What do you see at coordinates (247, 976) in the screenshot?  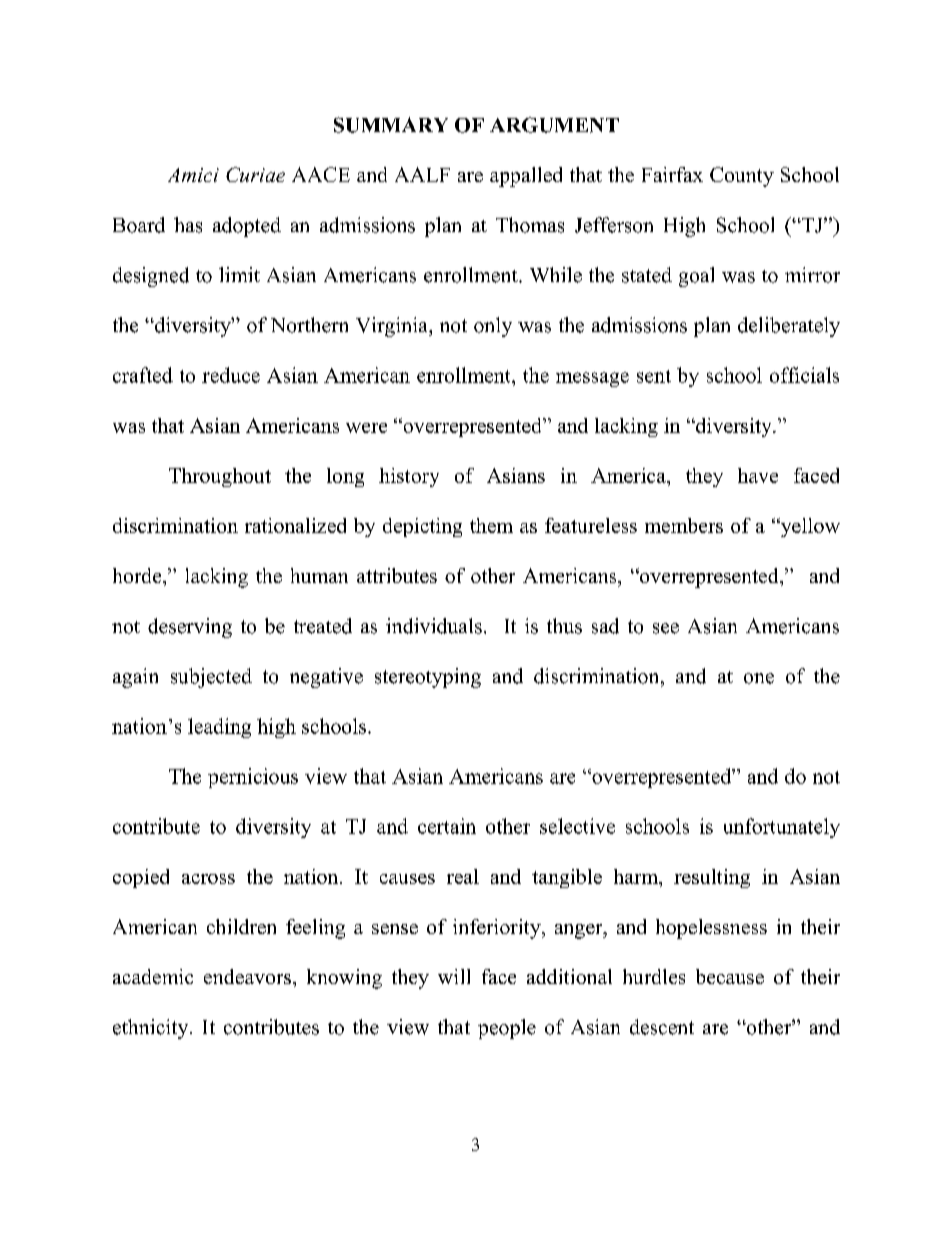 I see `endeavors` at bounding box center [247, 976].
